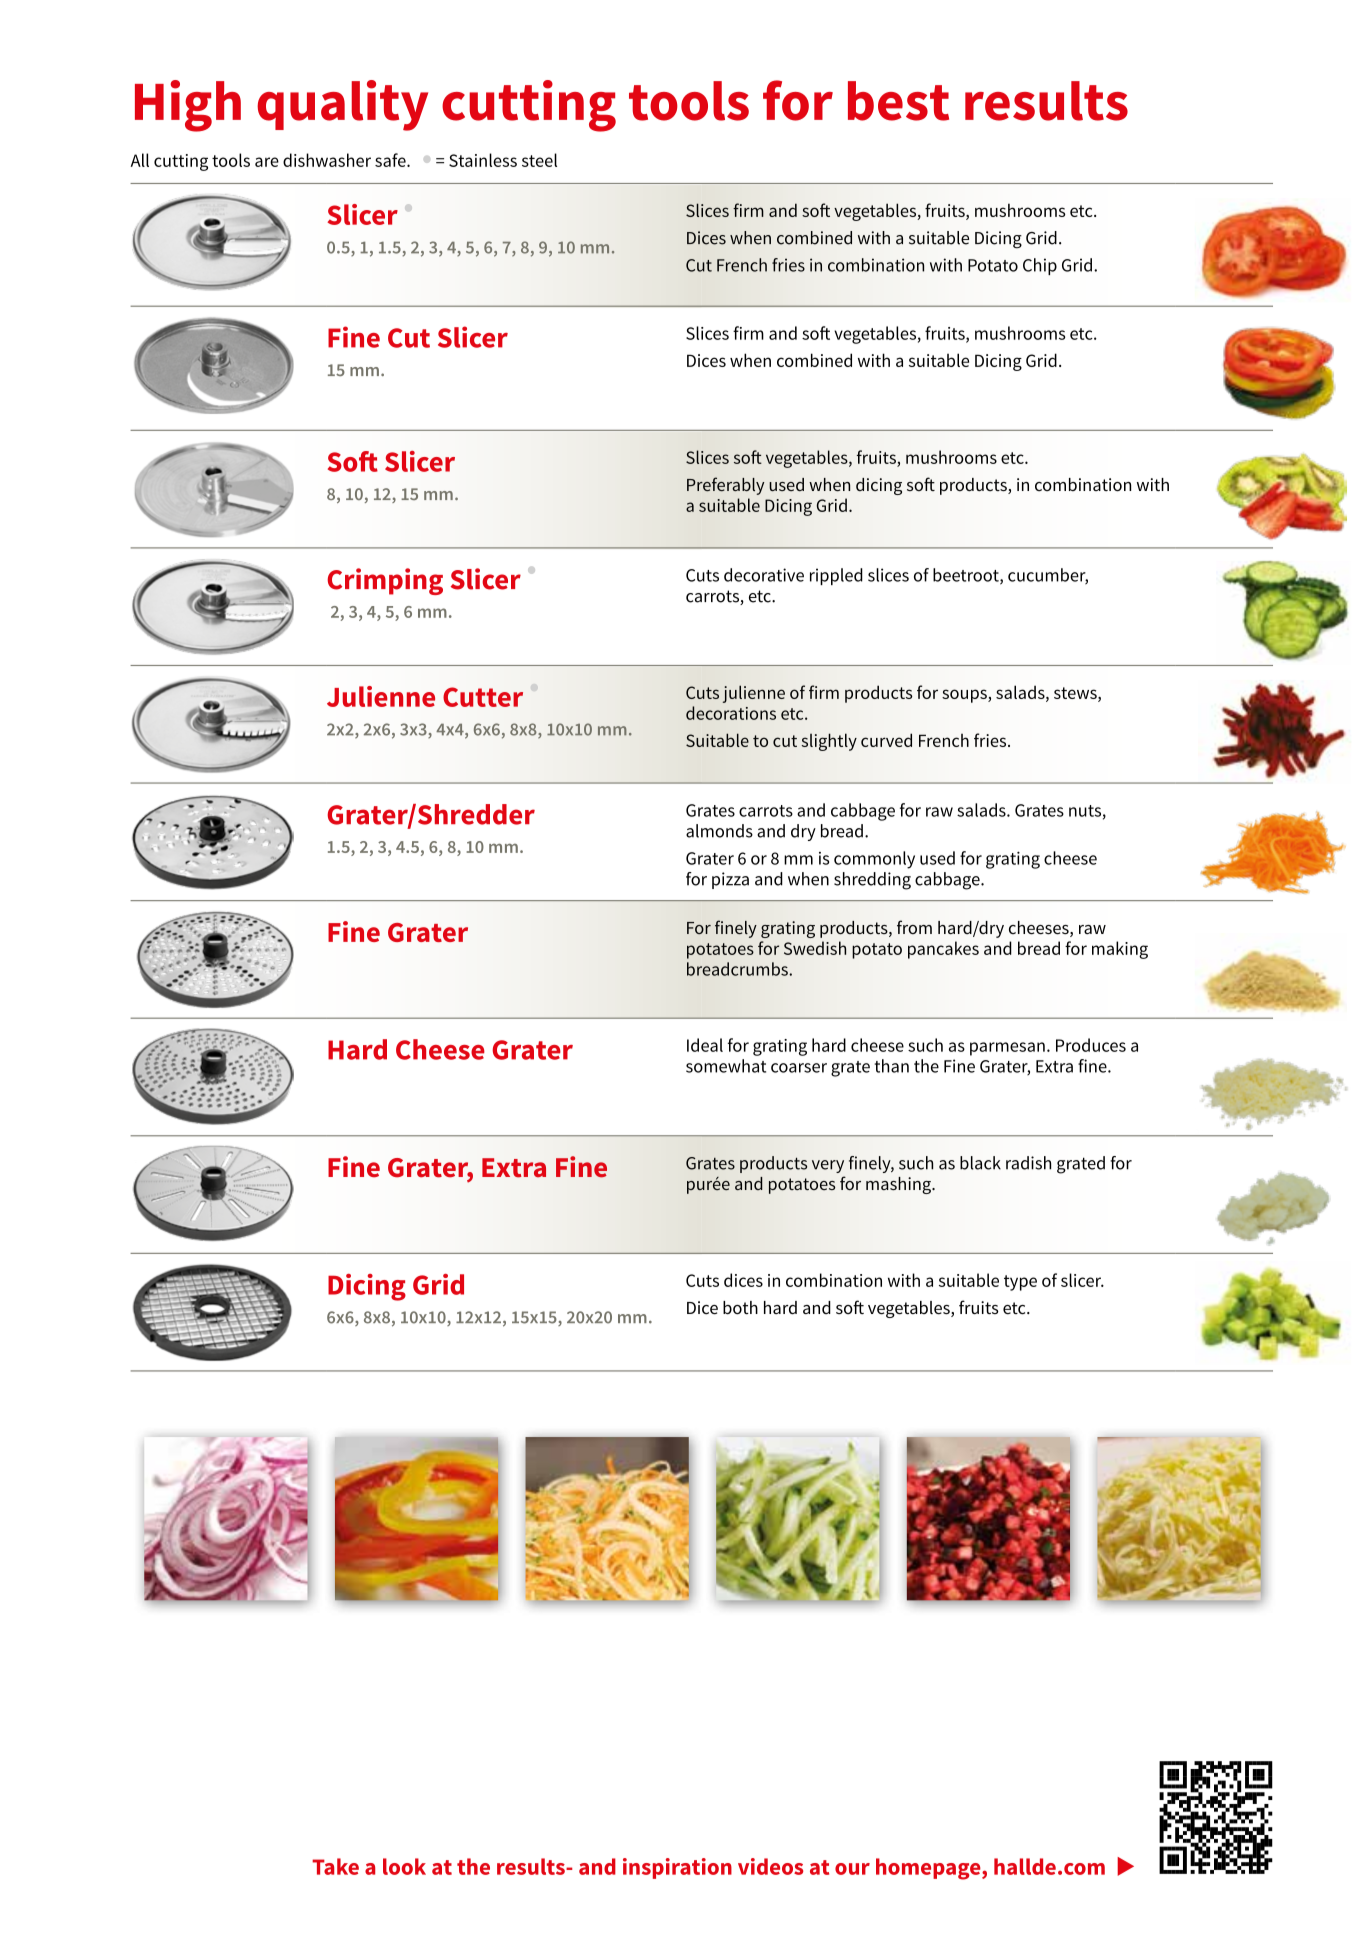  What do you see at coordinates (327, 160) in the screenshot?
I see `dishwasher` at bounding box center [327, 160].
